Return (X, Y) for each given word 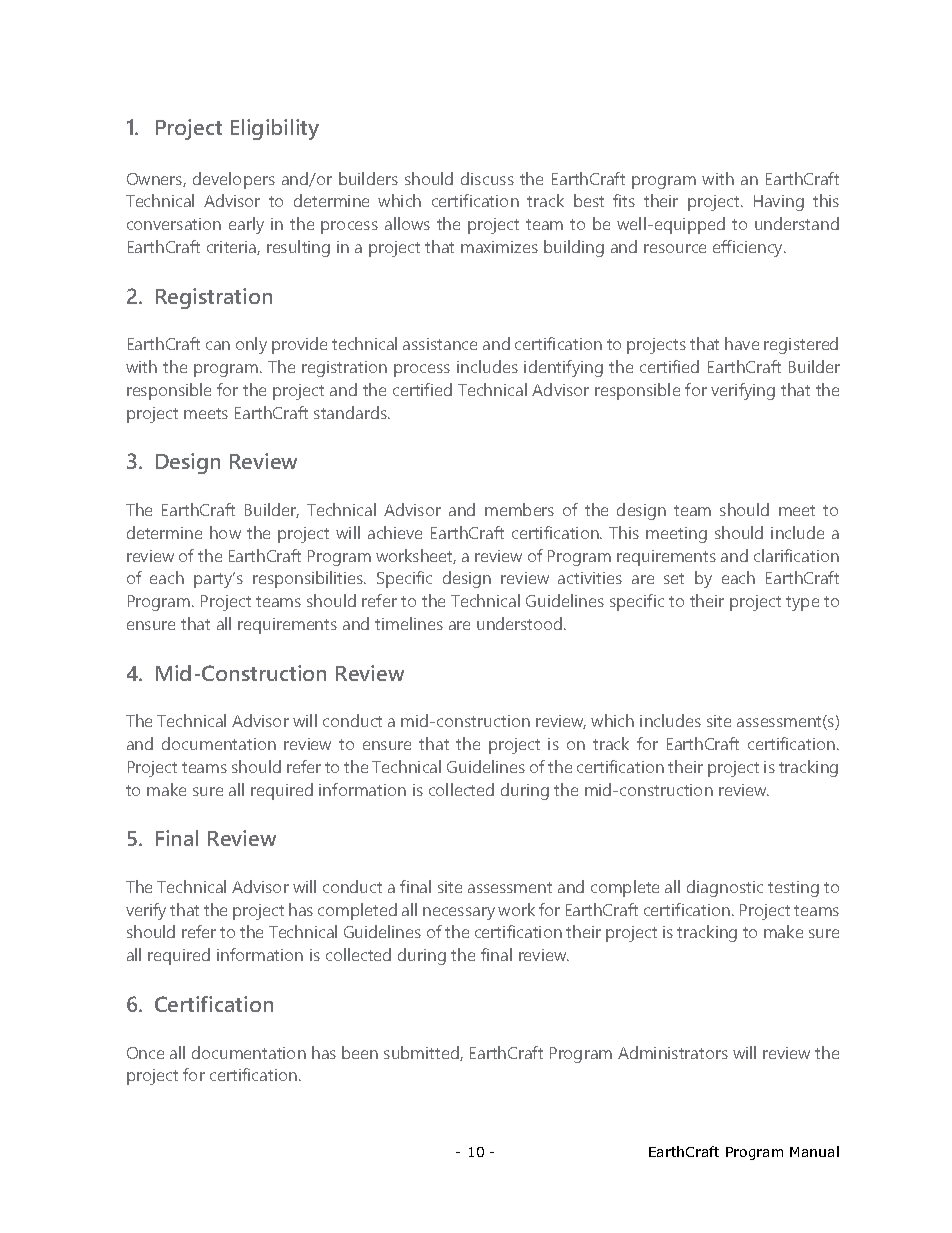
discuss (487, 178)
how (225, 532)
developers (234, 180)
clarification (796, 555)
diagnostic (725, 888)
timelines (409, 623)
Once (145, 1053)
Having (779, 203)
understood (521, 623)
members (519, 509)
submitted (422, 1053)
